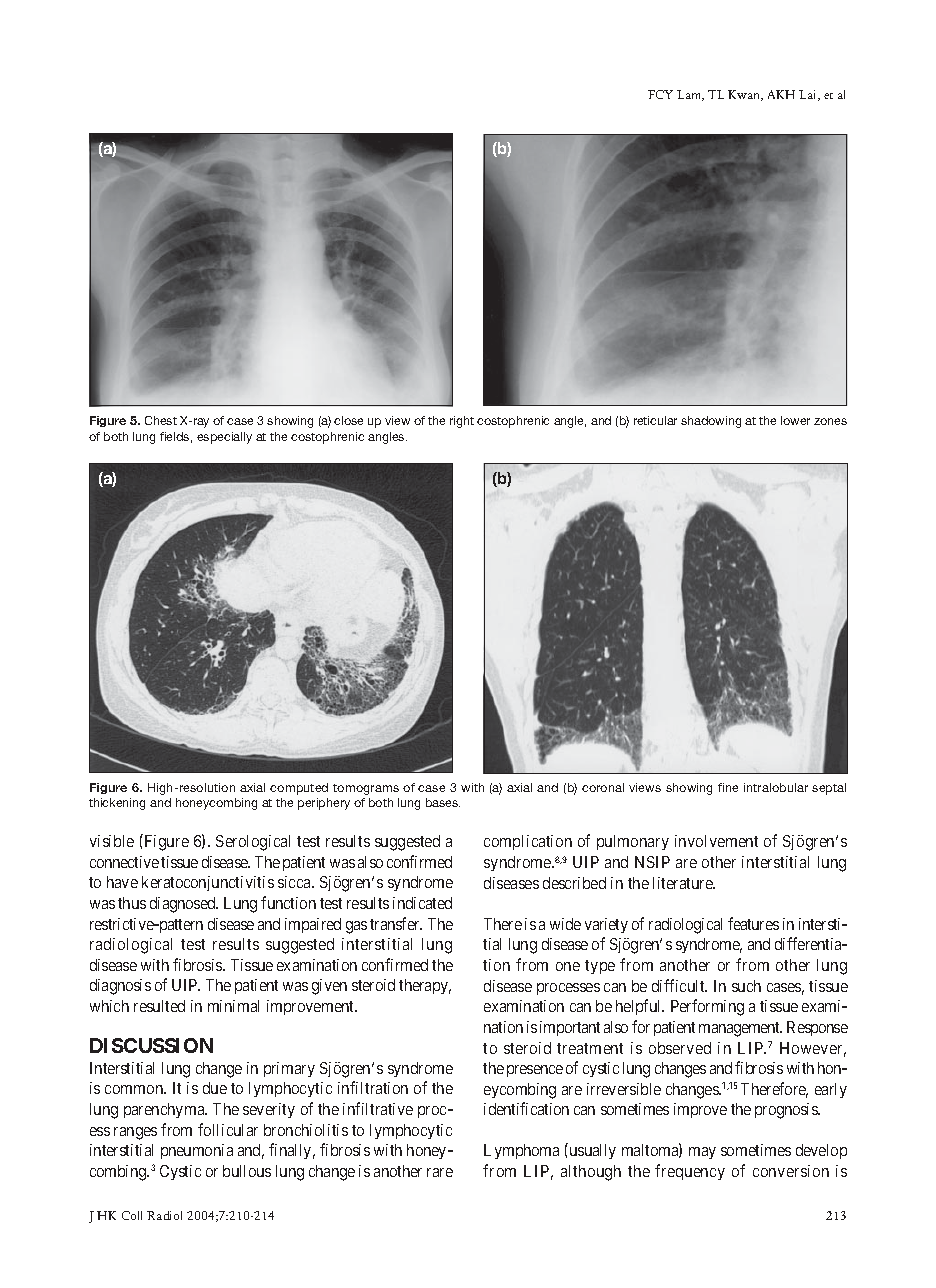 The image size is (936, 1288). What do you see at coordinates (348, 420) in the screenshot?
I see `close` at bounding box center [348, 420].
